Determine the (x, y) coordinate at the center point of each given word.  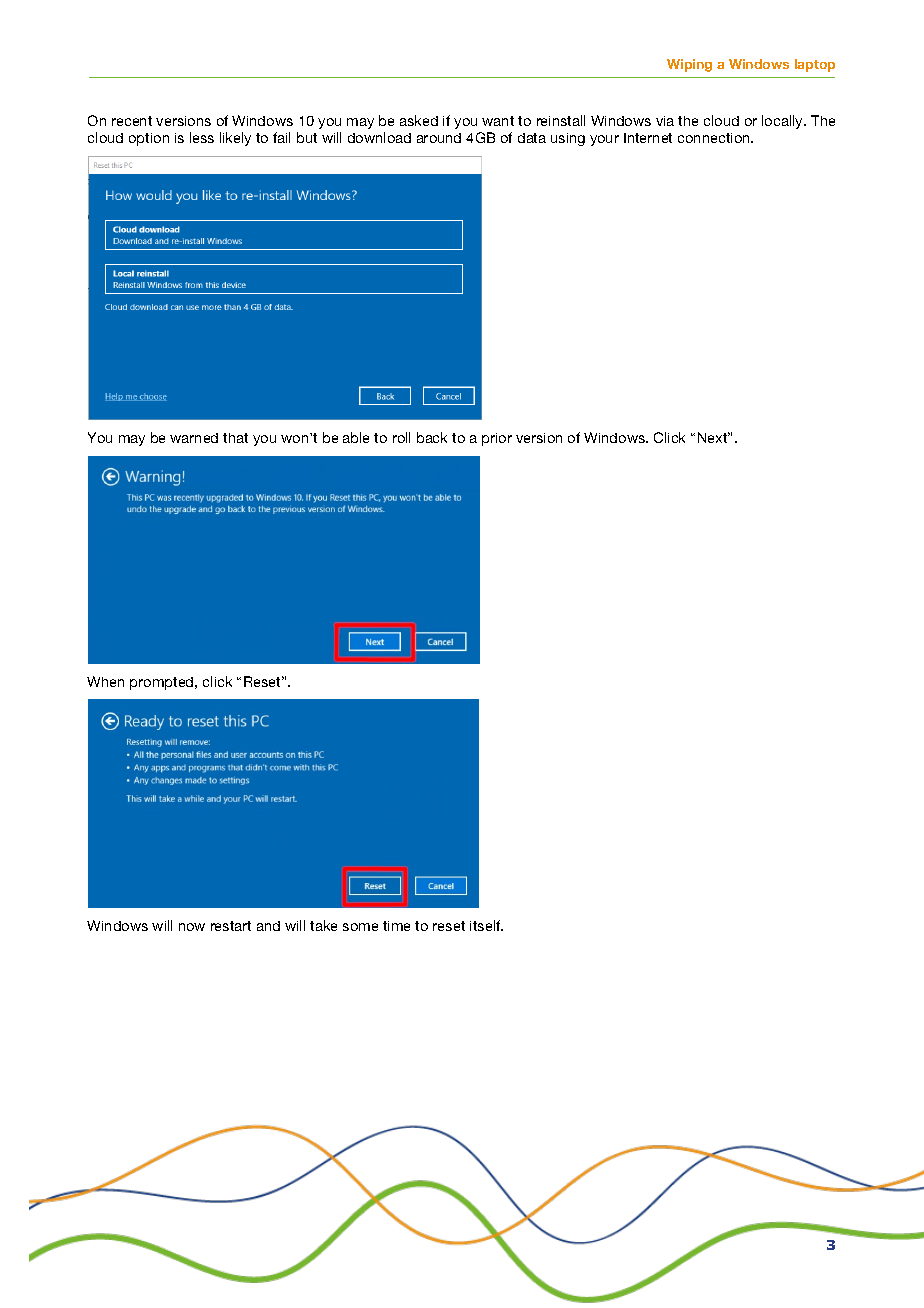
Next (714, 437)
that (235, 438)
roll (401, 437)
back (432, 437)
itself (486, 925)
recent (132, 121)
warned (194, 438)
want (498, 121)
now (192, 927)
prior (497, 439)
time (396, 926)
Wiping (689, 65)
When (105, 681)
